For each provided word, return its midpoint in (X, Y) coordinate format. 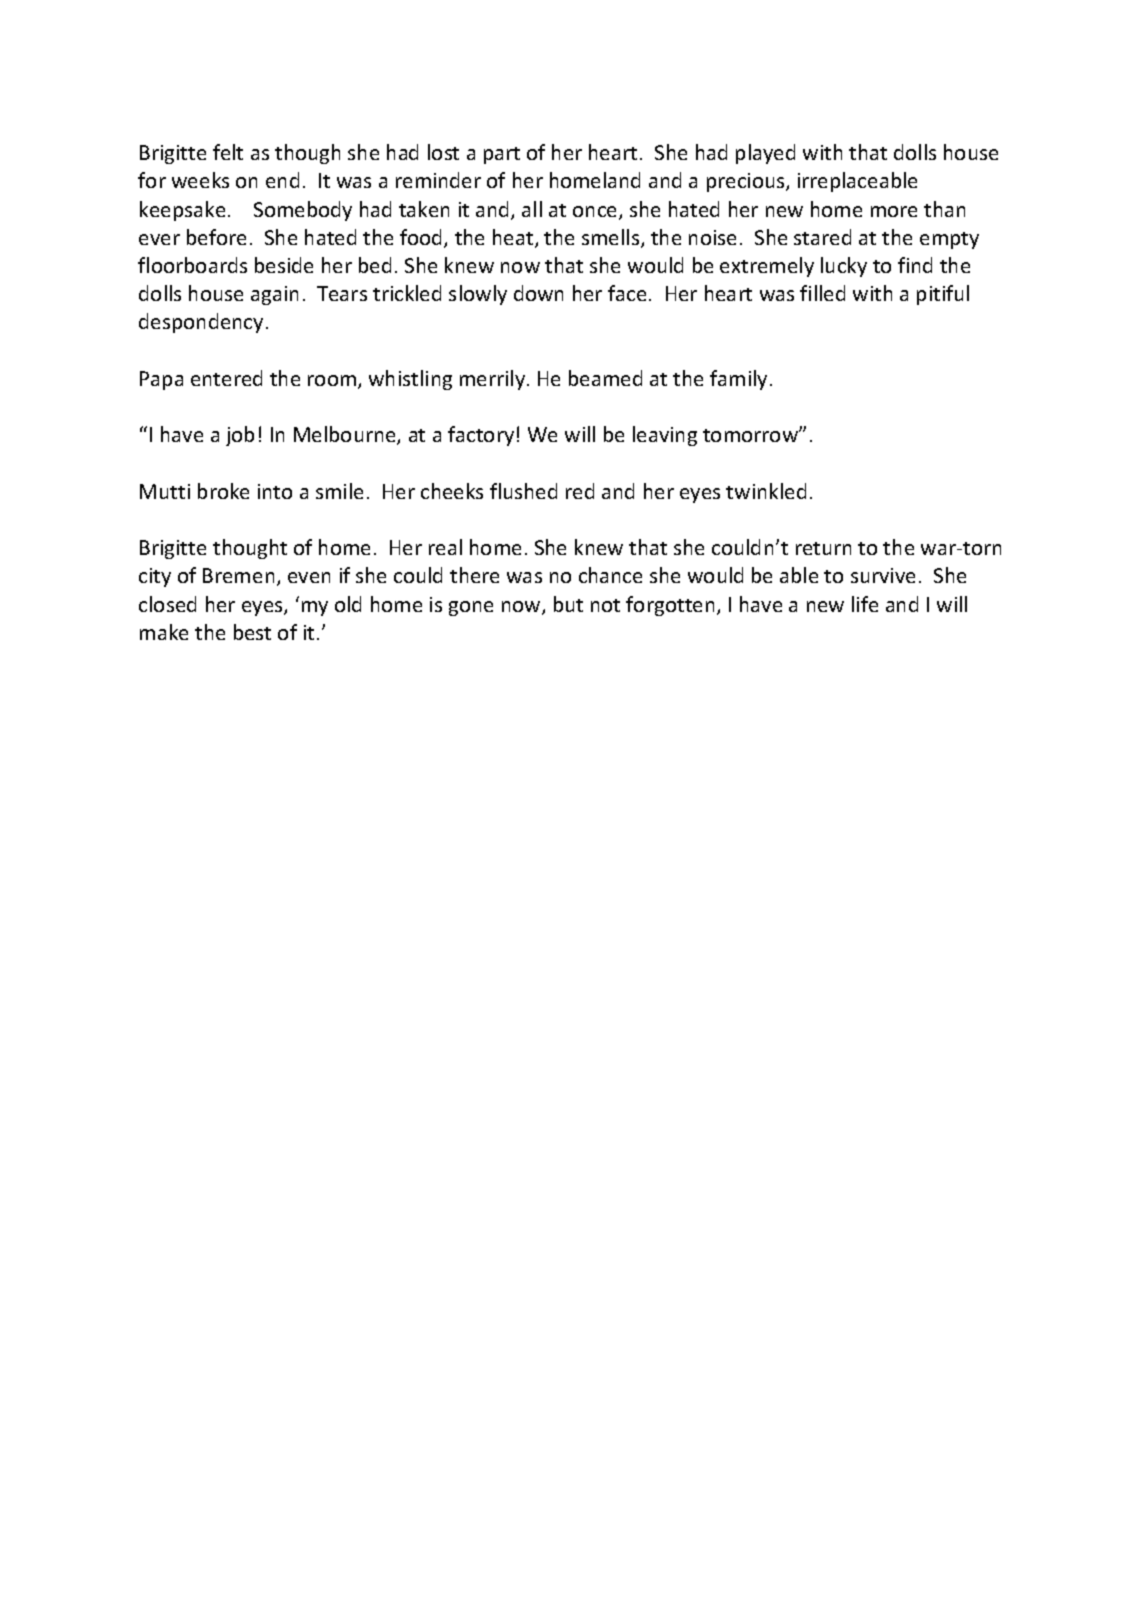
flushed (523, 491)
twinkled (766, 491)
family (738, 380)
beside (284, 265)
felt (228, 152)
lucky (844, 267)
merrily (494, 380)
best (252, 632)
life (865, 604)
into (275, 491)
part (502, 155)
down (538, 293)
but (568, 604)
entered (226, 378)
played (765, 154)
